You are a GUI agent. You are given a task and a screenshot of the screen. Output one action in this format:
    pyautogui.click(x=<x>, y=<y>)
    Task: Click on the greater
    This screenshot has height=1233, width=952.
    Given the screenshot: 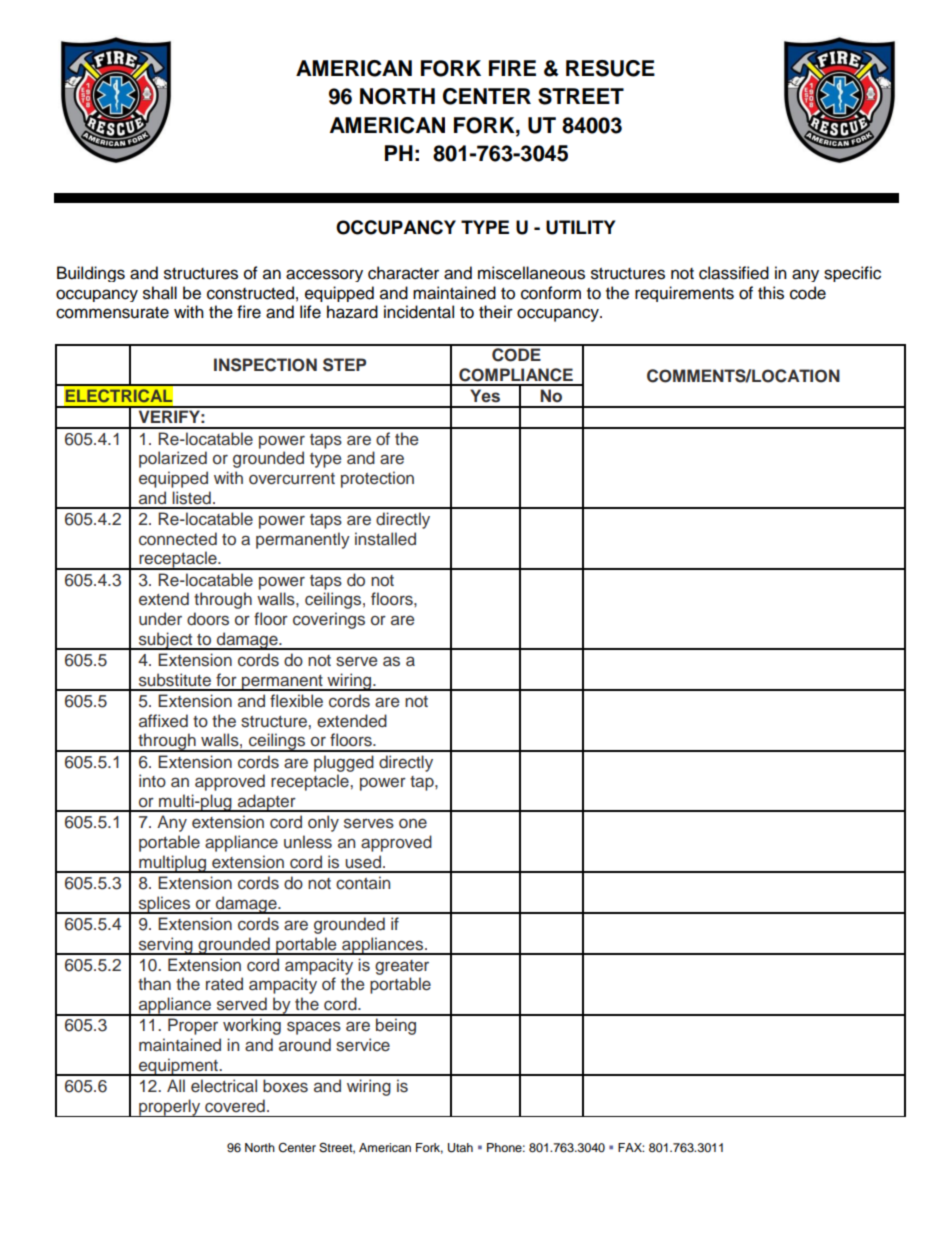 What is the action you would take?
    pyautogui.click(x=402, y=967)
